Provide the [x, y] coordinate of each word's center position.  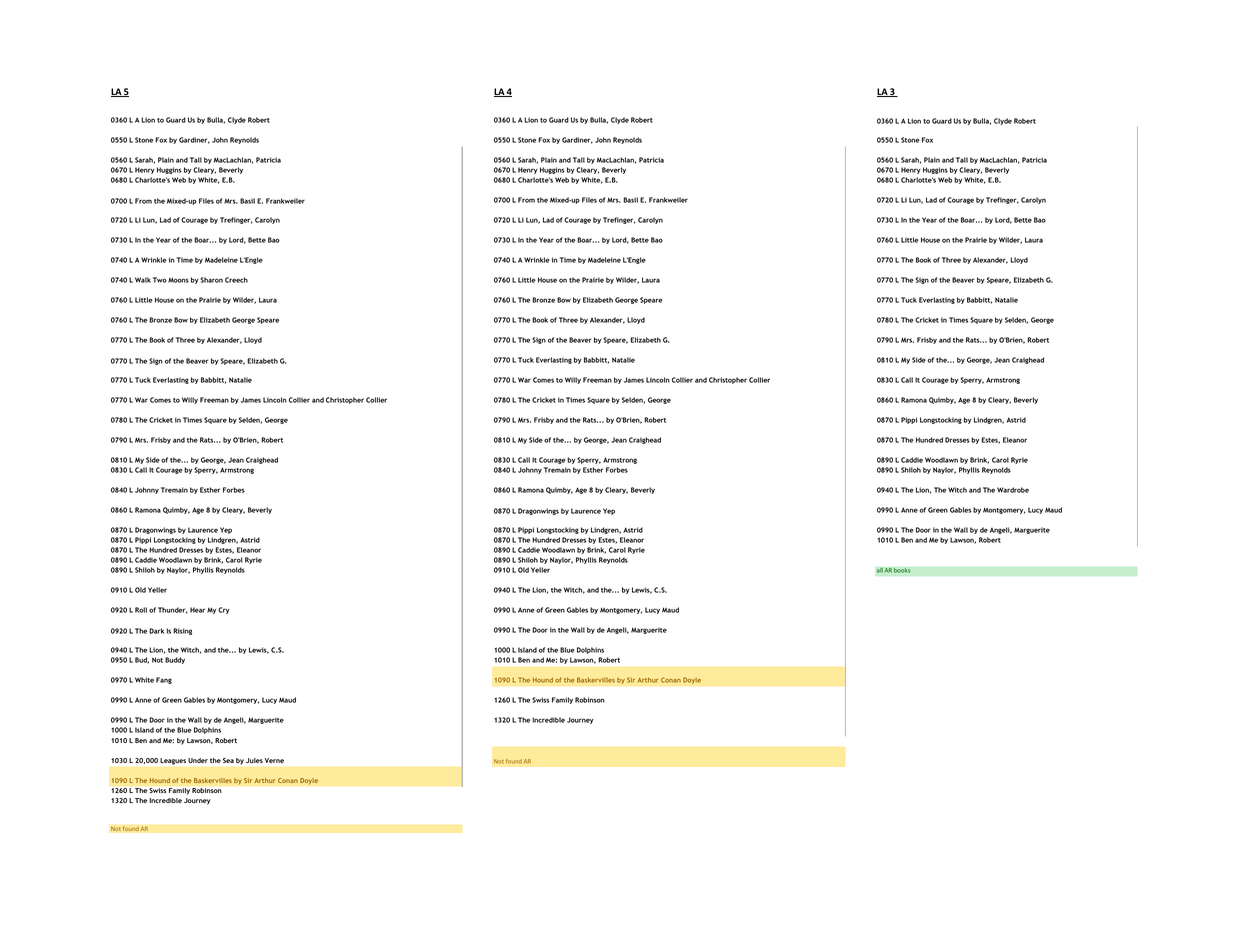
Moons [178, 280]
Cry [224, 610]
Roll [141, 610]
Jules [254, 760]
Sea [228, 760]
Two [160, 280]
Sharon [211, 280]
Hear [197, 610]
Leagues [173, 761]
